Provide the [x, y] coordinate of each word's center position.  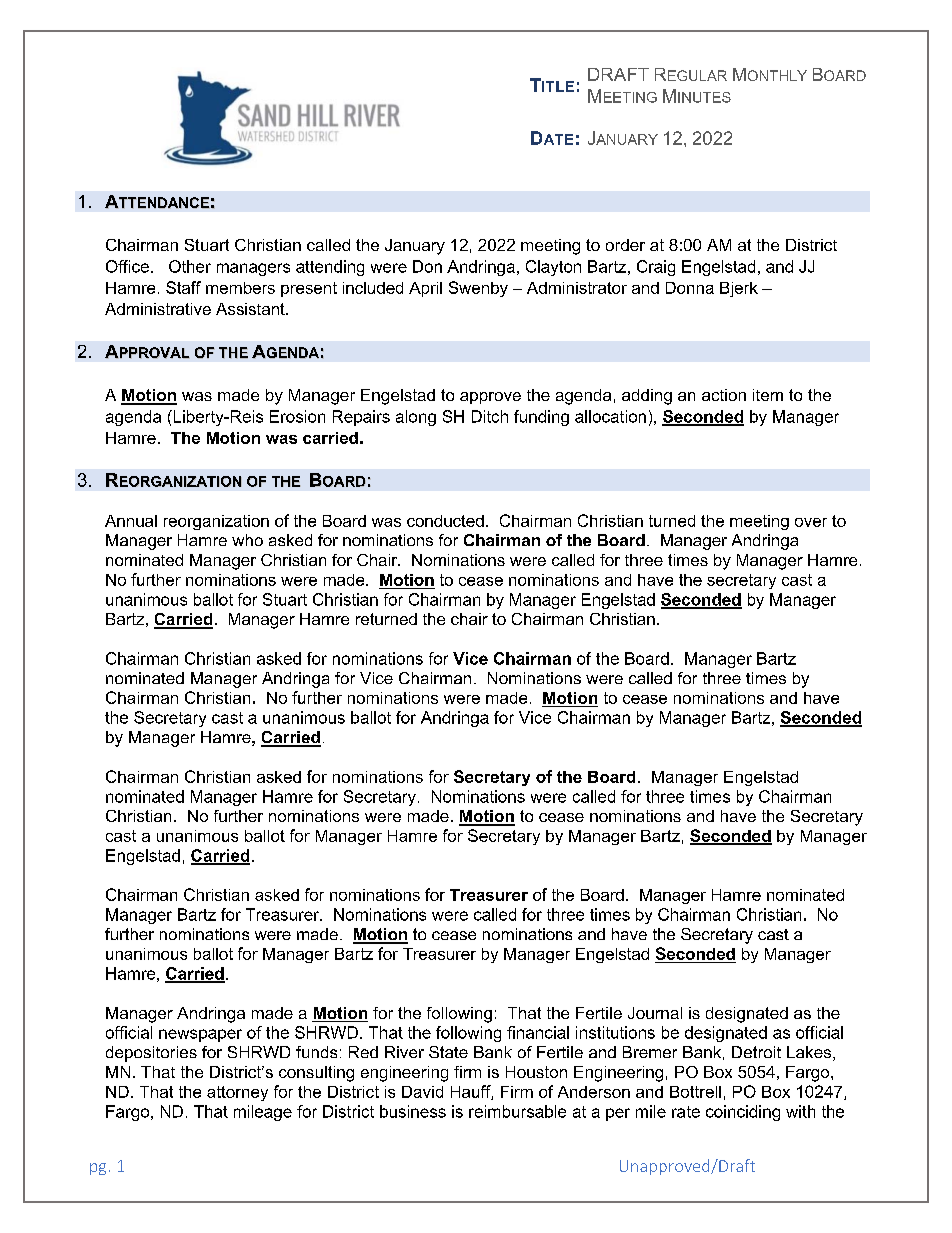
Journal [655, 1013]
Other [190, 266]
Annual [131, 521]
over [811, 522]
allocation [610, 416]
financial [538, 1032]
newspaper [200, 1035]
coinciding [743, 1113]
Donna [690, 288]
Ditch [490, 416]
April [425, 289]
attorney [237, 1093]
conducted [445, 521]
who [247, 540]
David [422, 1092]
